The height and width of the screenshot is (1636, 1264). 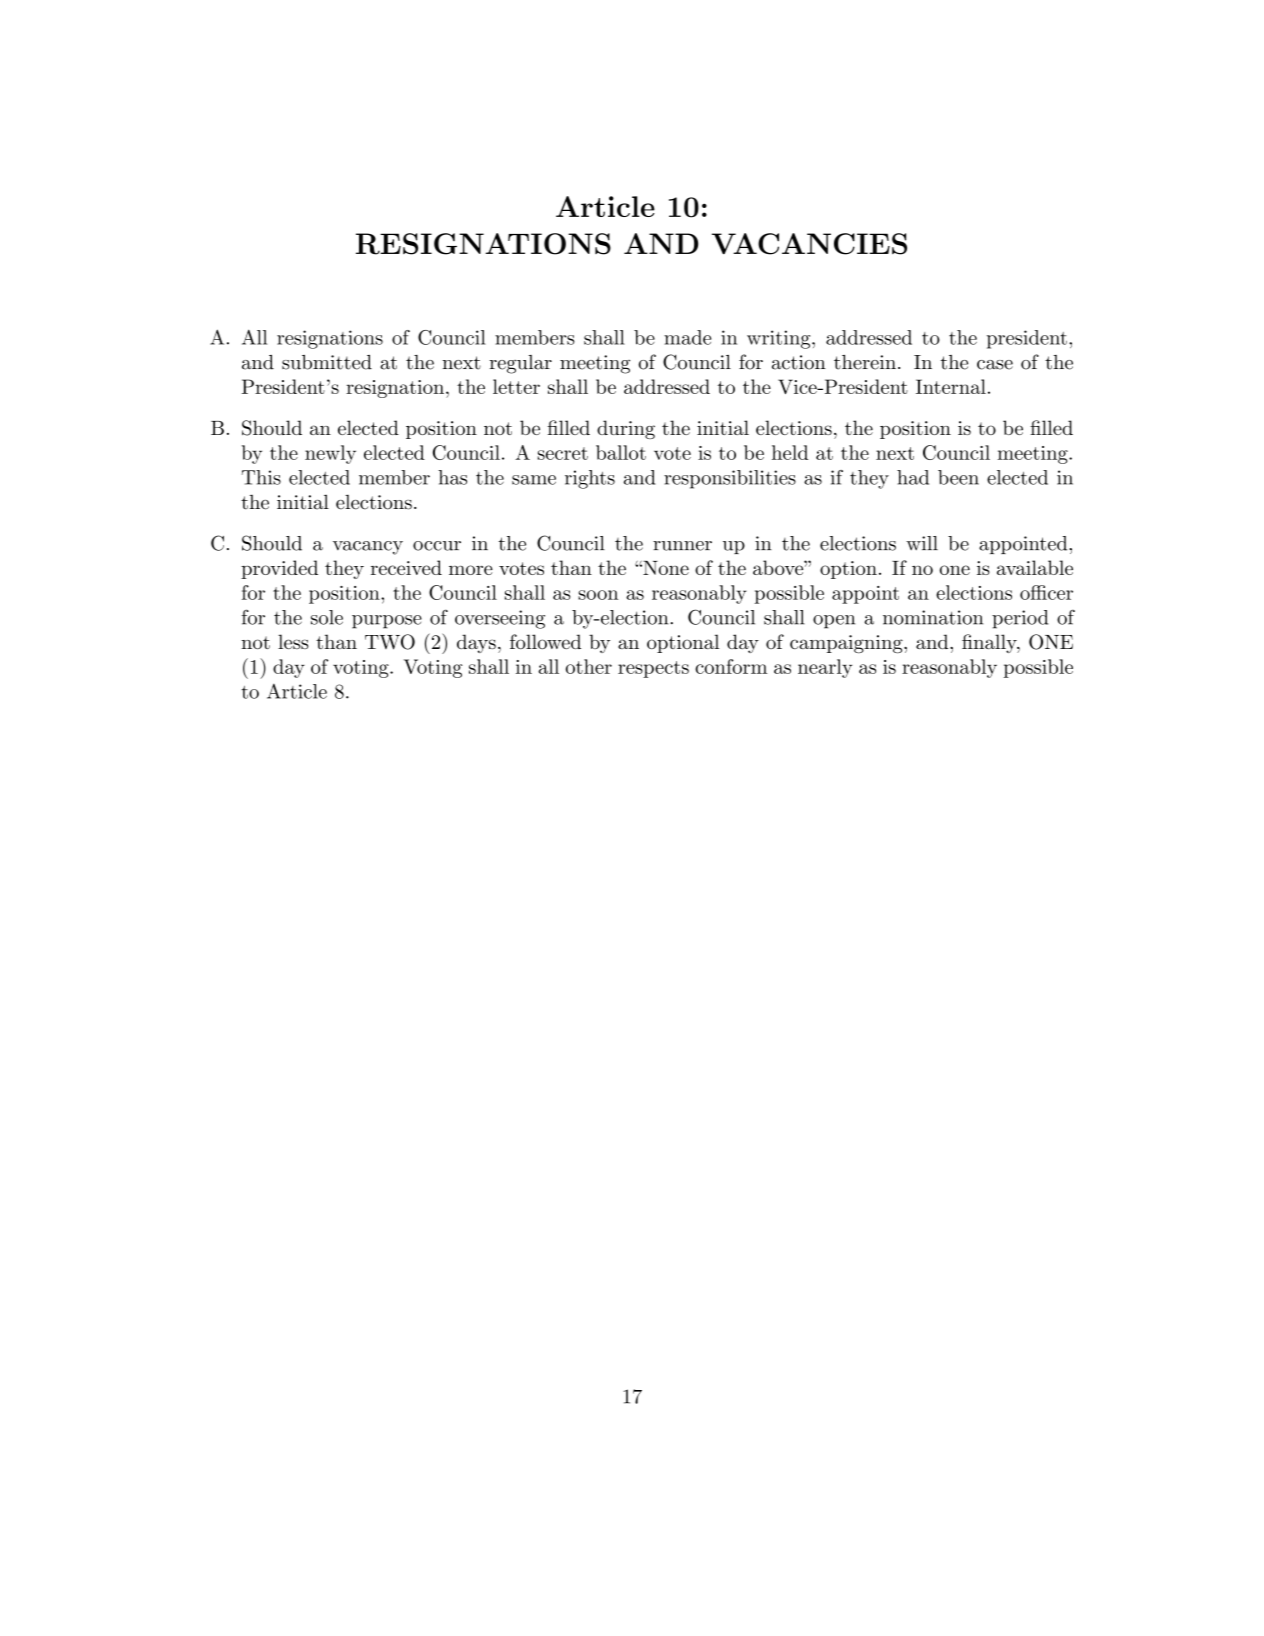 What do you see at coordinates (390, 642) in the screenshot?
I see `TWO` at bounding box center [390, 642].
